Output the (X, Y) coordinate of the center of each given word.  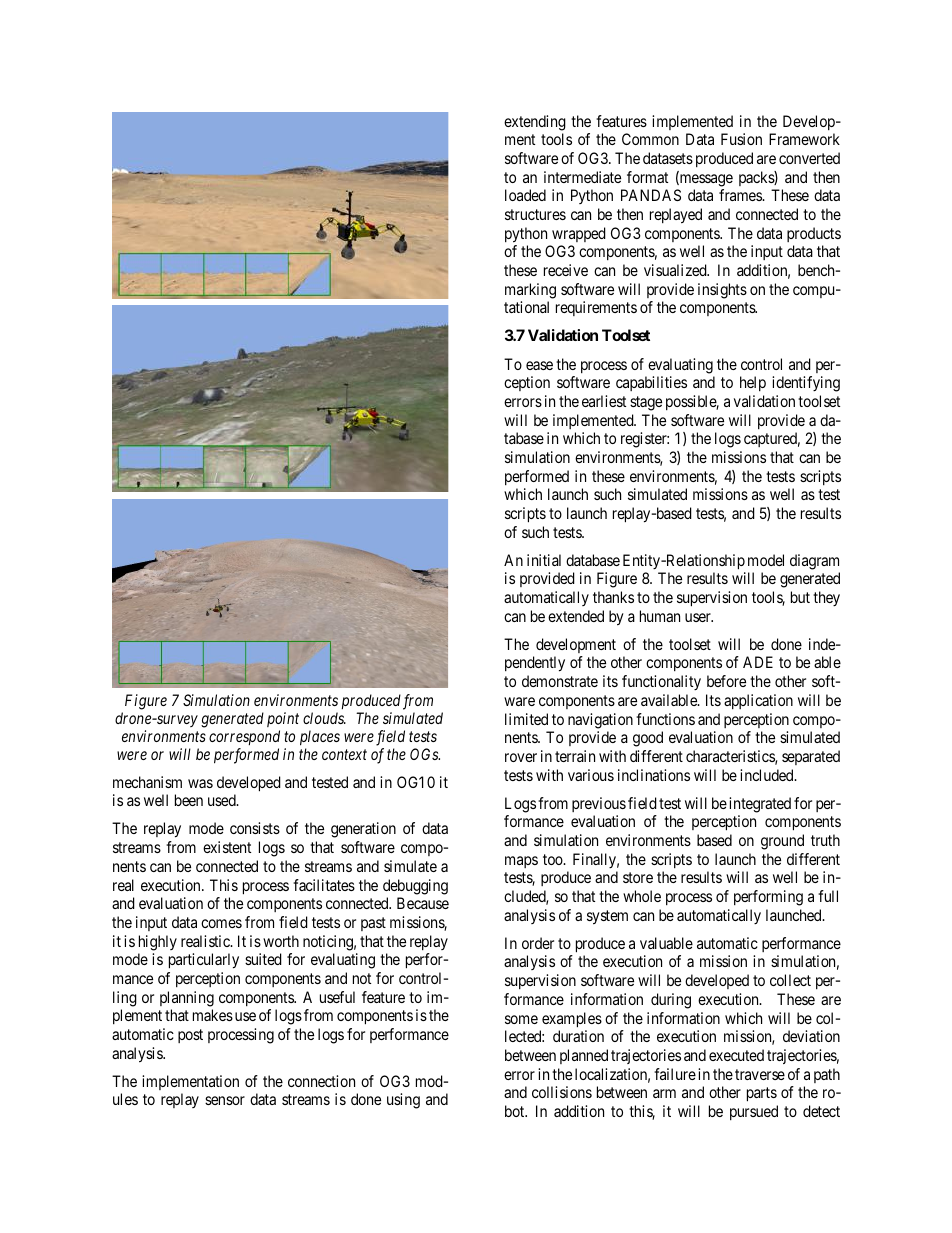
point (283, 719)
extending (535, 123)
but (800, 597)
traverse (760, 1074)
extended (576, 616)
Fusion (741, 139)
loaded (525, 195)
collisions (562, 1092)
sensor (225, 1100)
